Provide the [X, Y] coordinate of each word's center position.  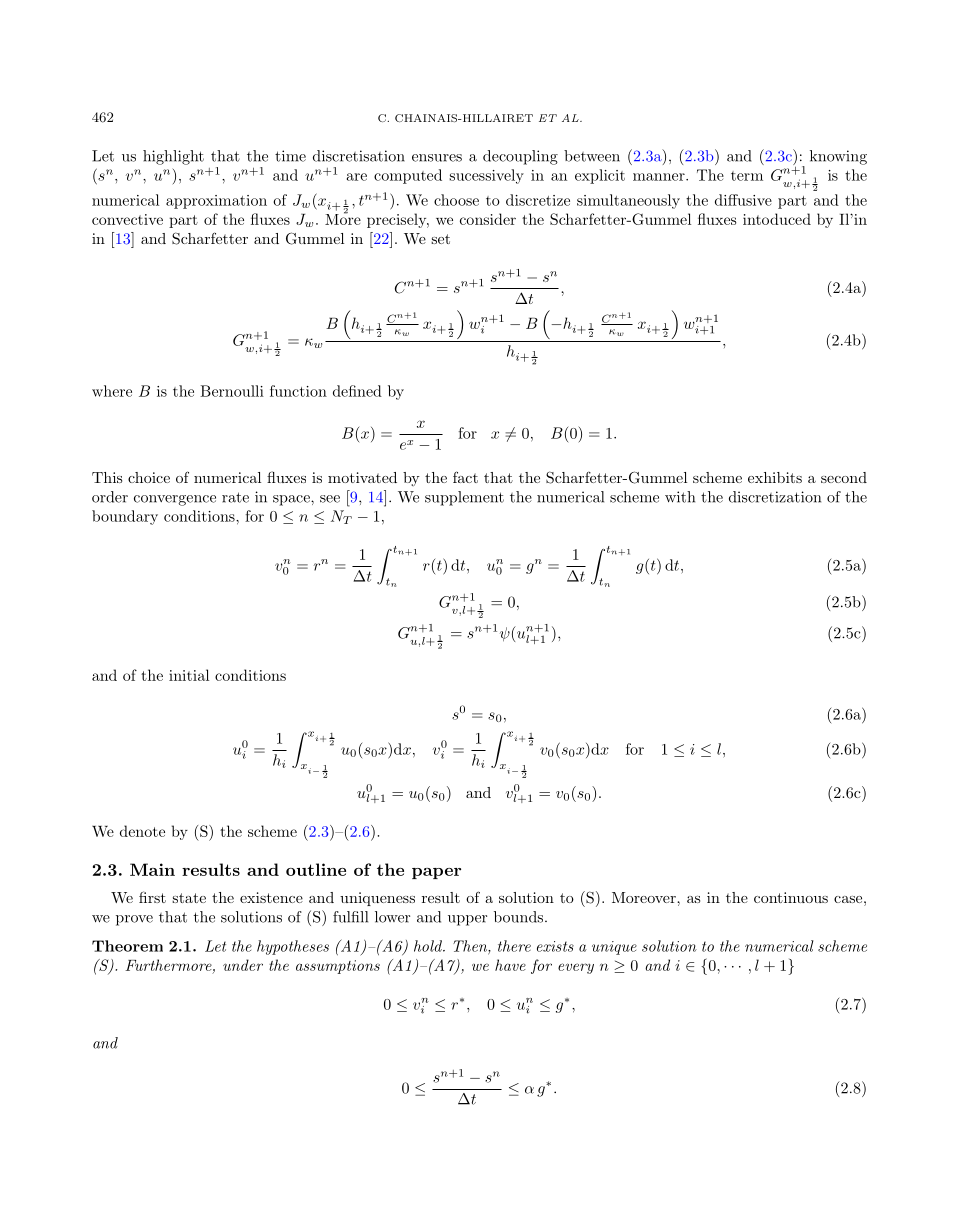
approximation [216, 202]
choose [456, 200]
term [747, 176]
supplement [464, 498]
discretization [775, 497]
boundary [125, 517]
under [243, 965]
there [514, 946]
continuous [791, 897]
